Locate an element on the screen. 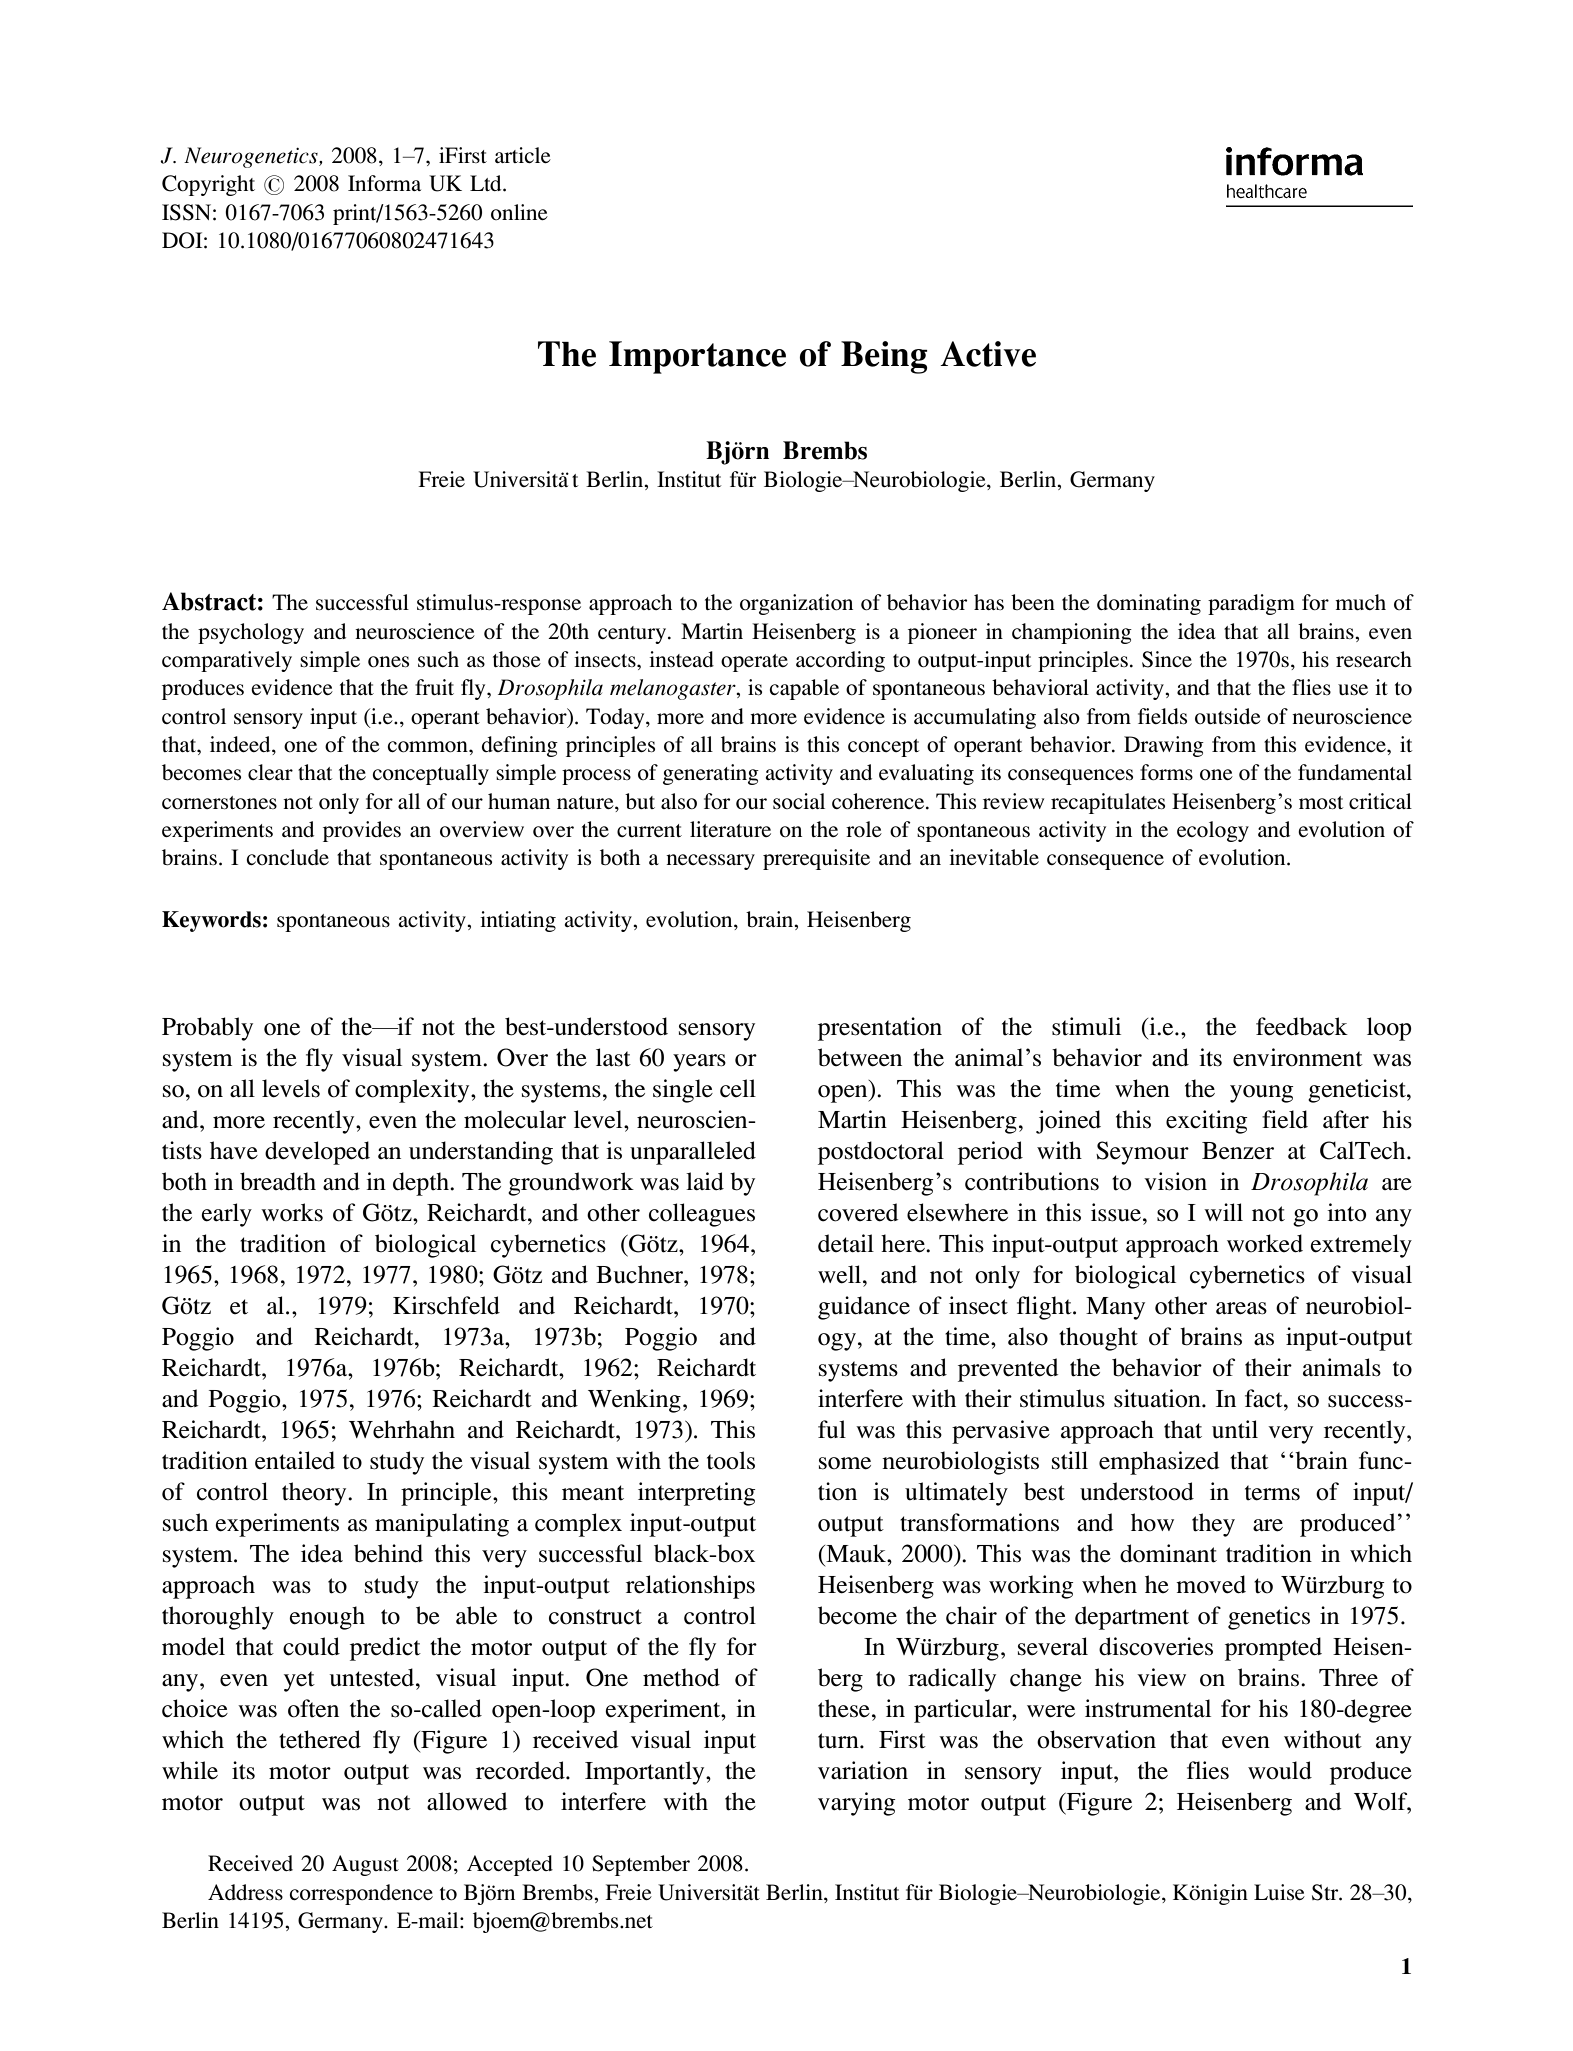 The height and width of the screenshot is (2051, 1573). would is located at coordinates (1280, 1770).
